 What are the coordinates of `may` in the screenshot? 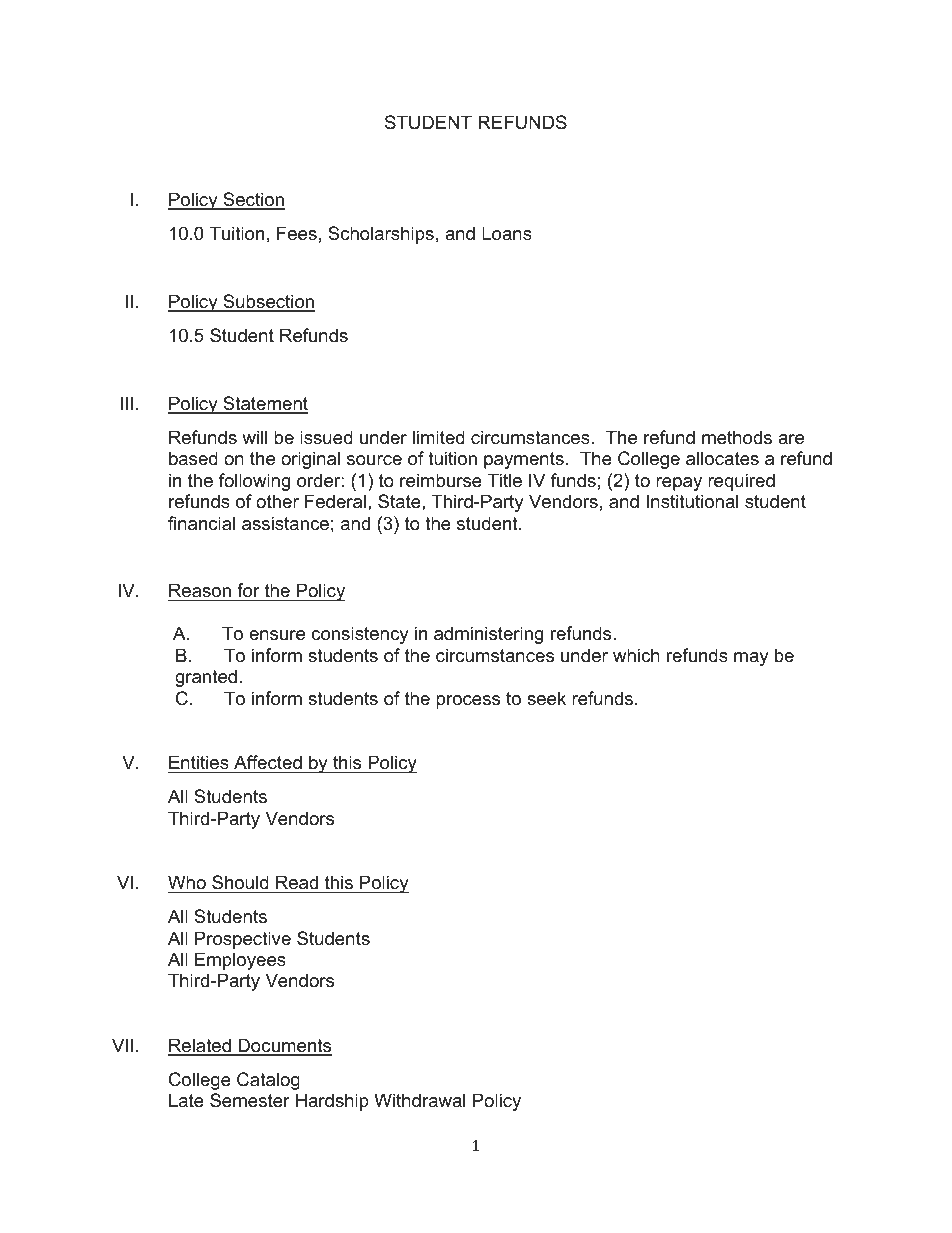 It's located at (751, 659).
